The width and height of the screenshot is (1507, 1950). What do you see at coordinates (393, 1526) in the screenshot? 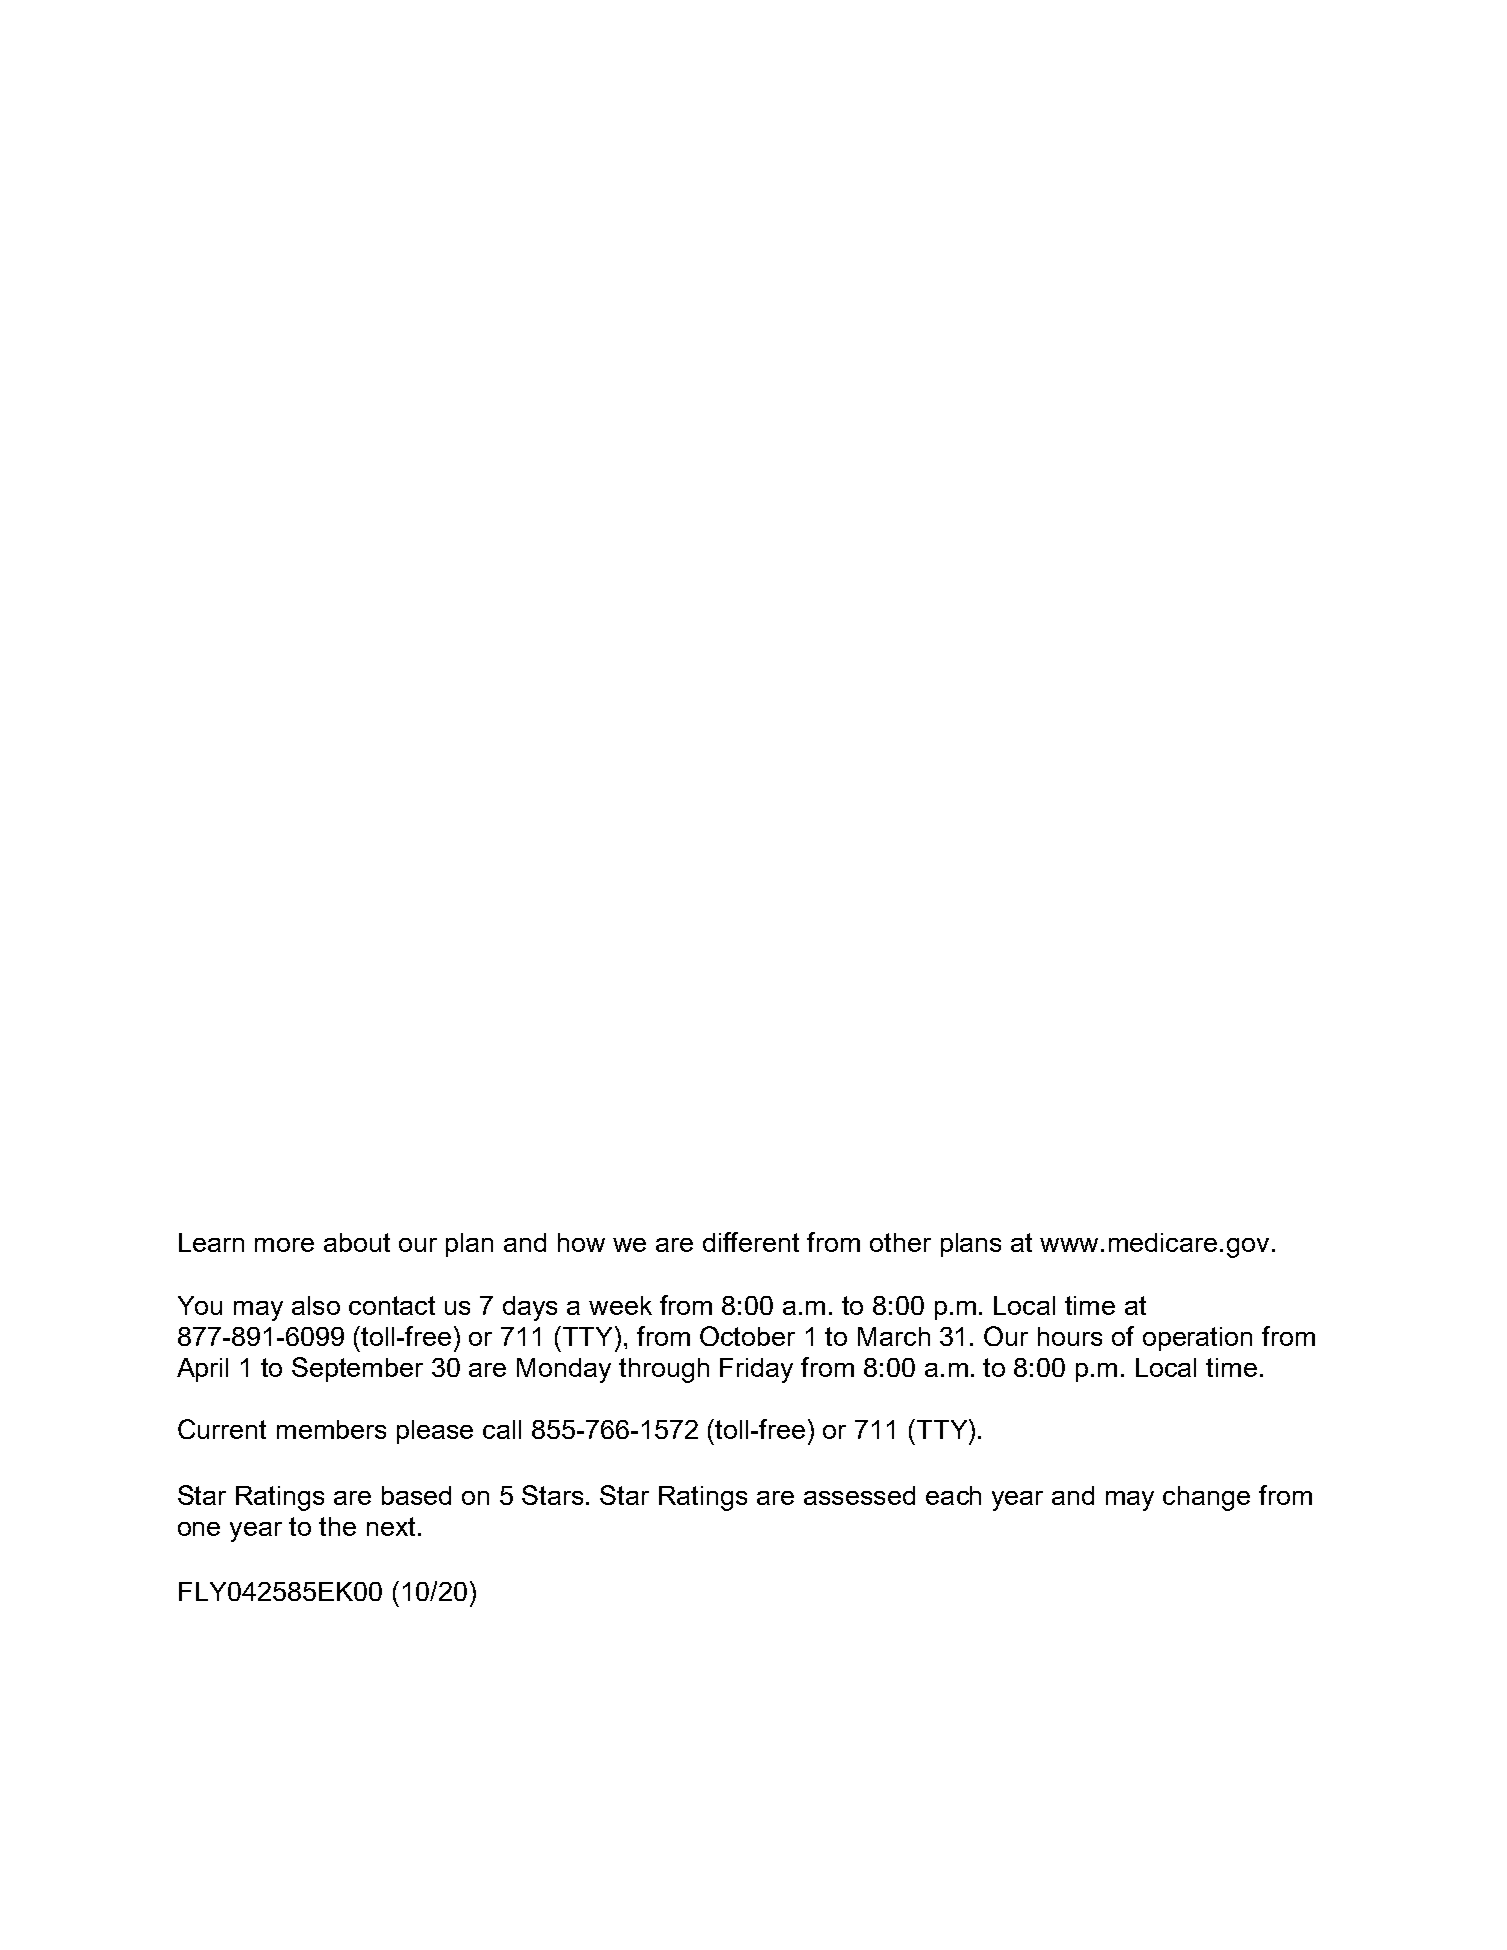
I see `next` at bounding box center [393, 1526].
